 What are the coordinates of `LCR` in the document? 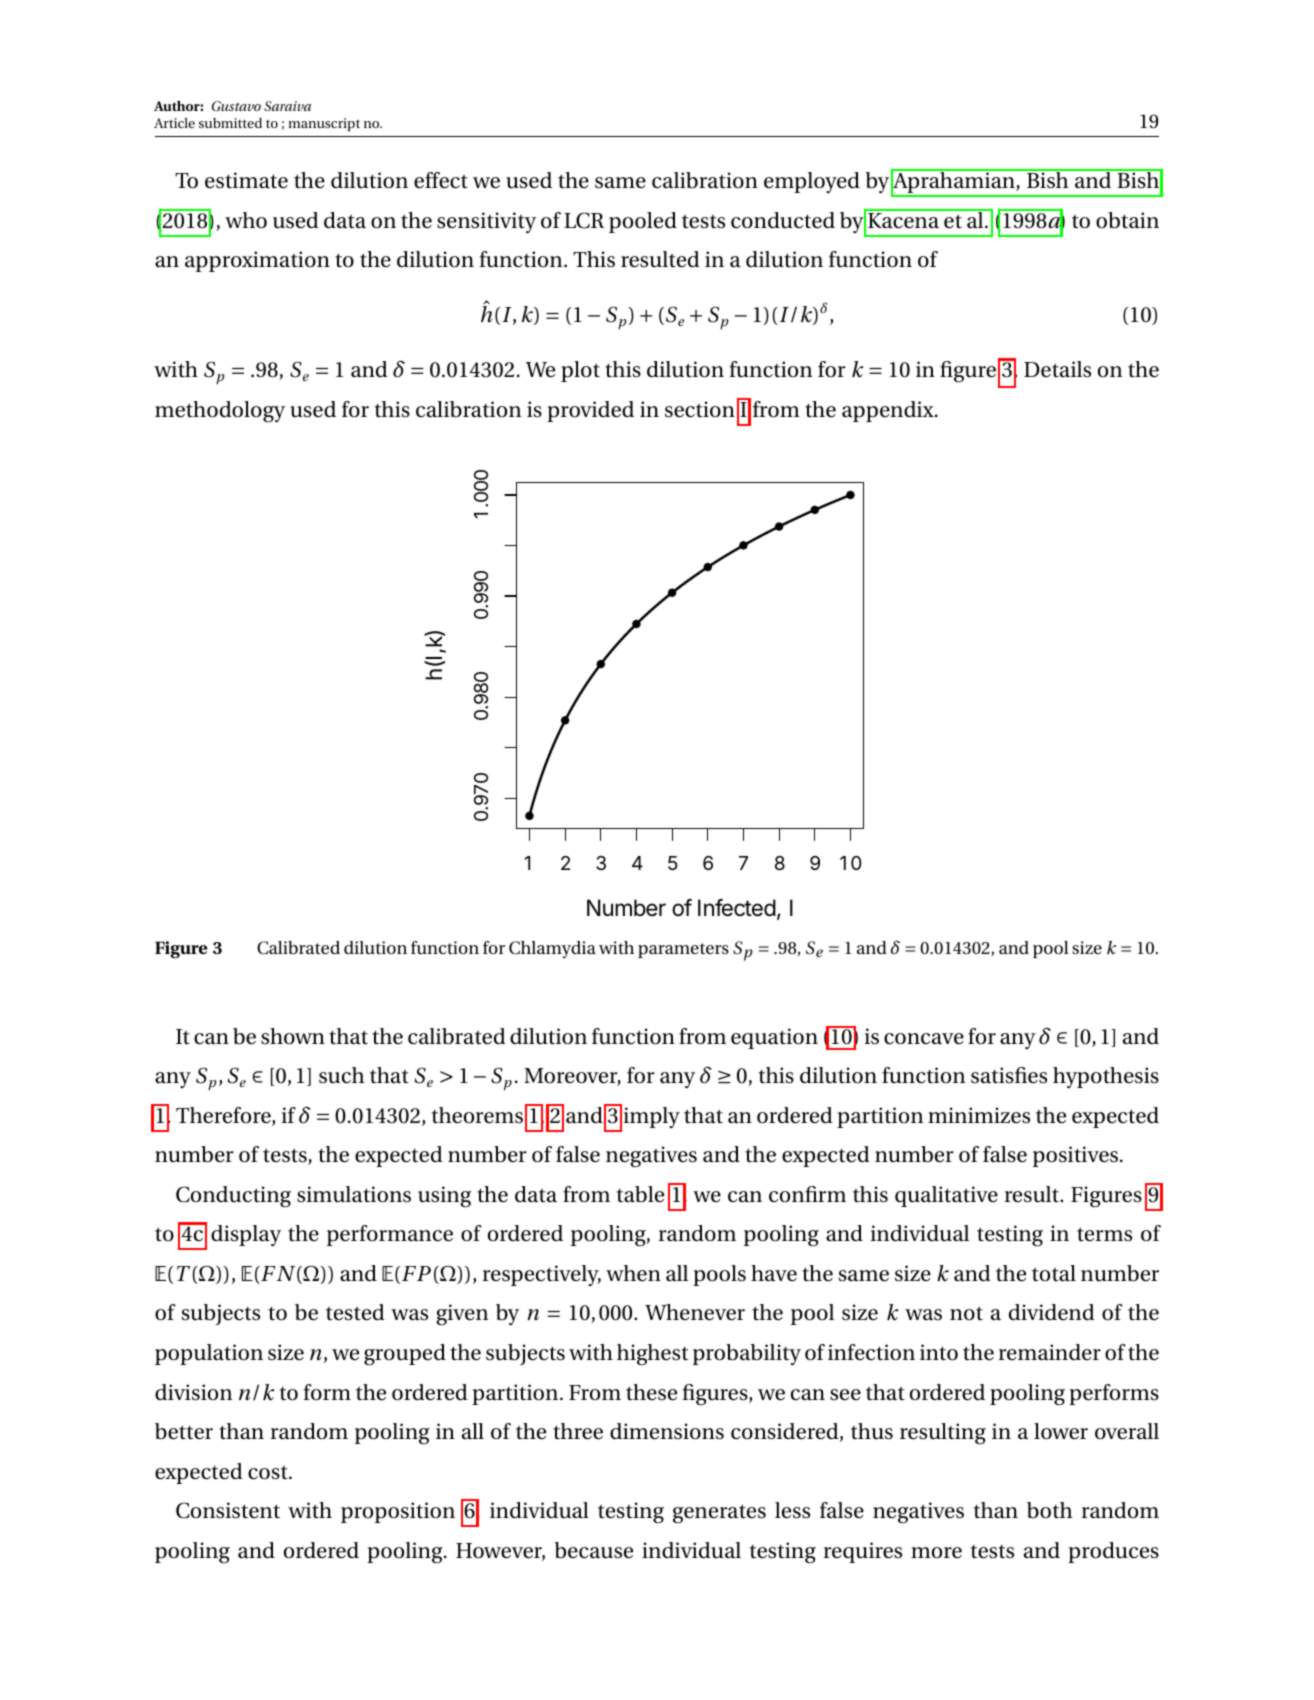 It's located at (584, 220).
